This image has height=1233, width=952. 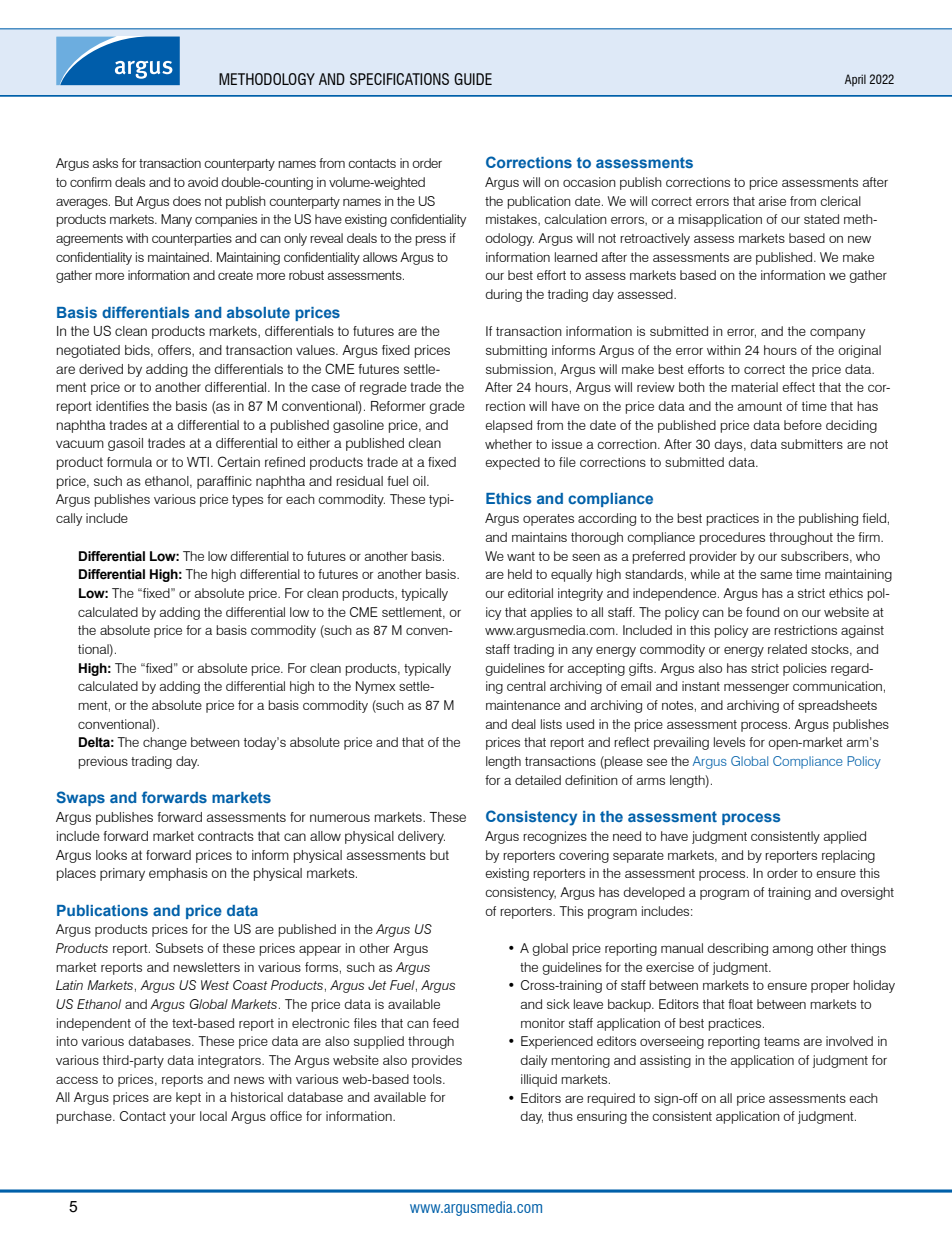 What do you see at coordinates (105, 163) in the image?
I see `asks` at bounding box center [105, 163].
